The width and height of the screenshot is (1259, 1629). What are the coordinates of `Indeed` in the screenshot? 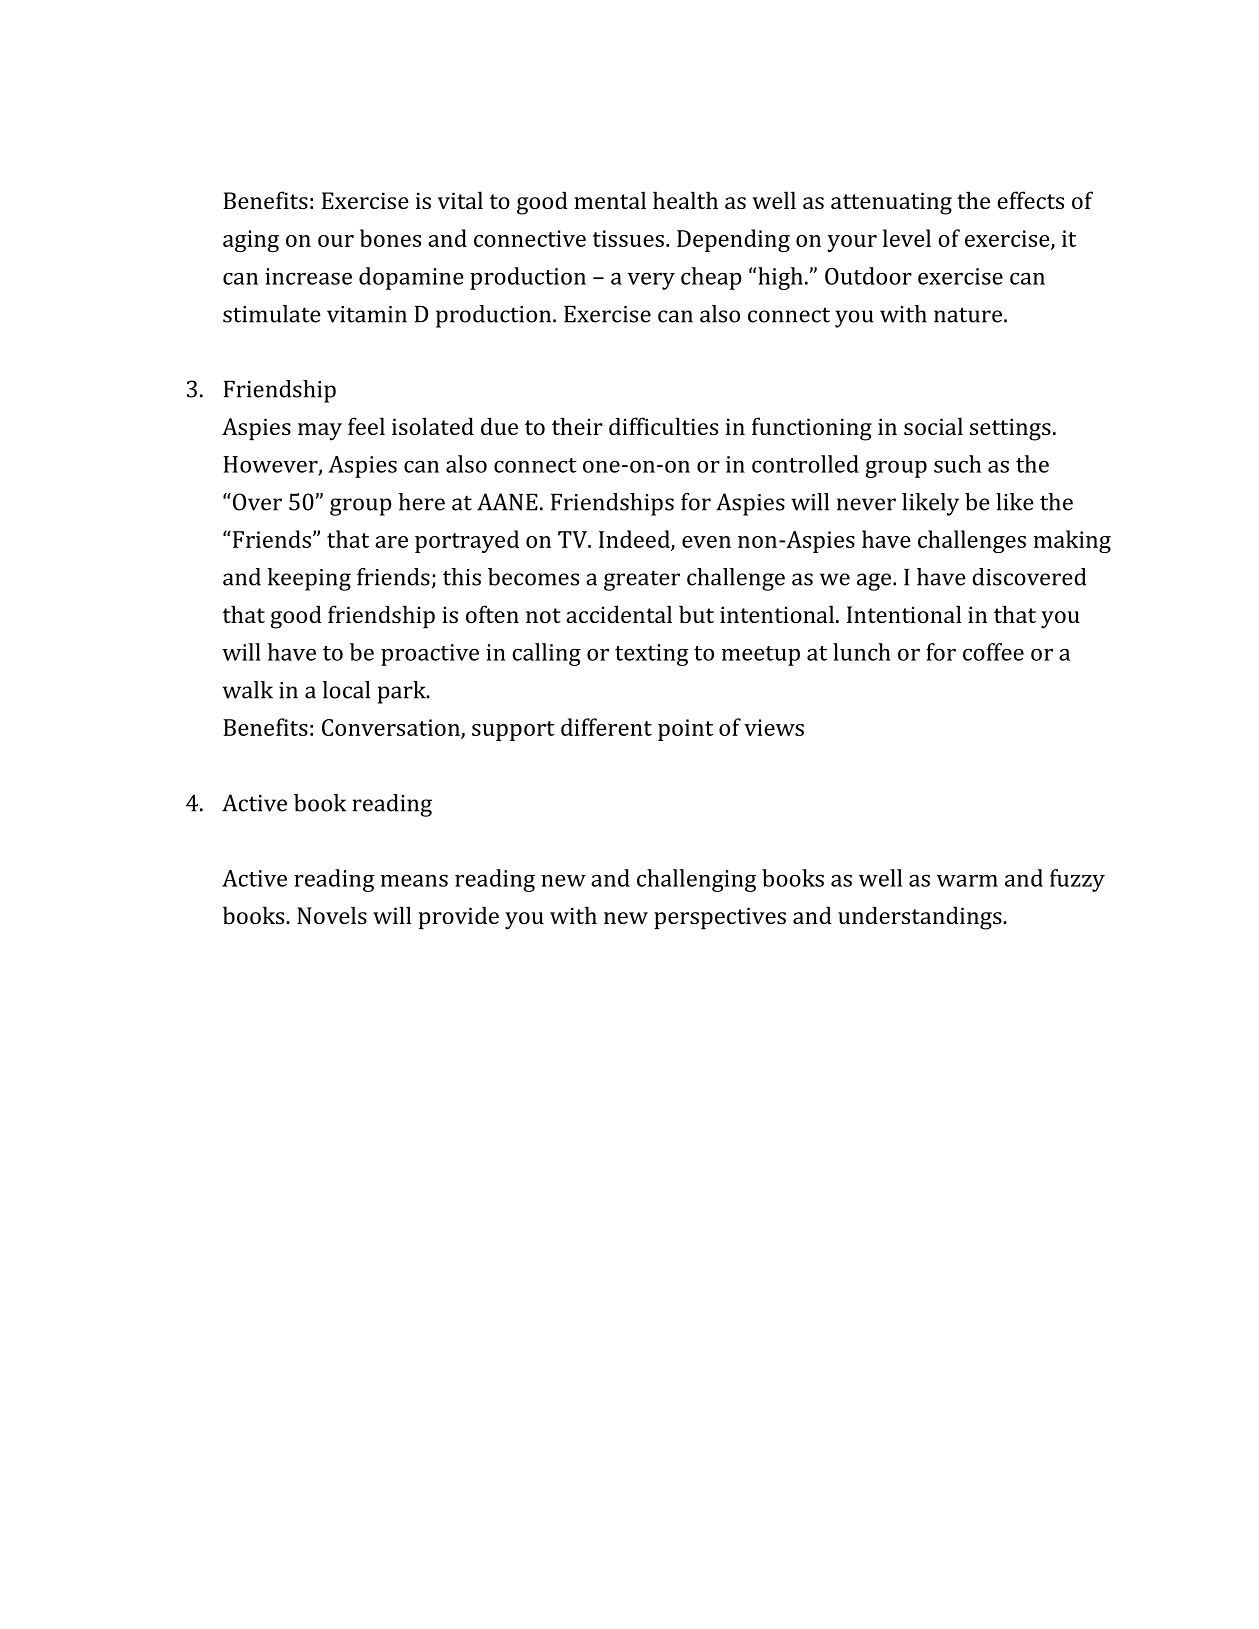 It's located at (635, 540).
